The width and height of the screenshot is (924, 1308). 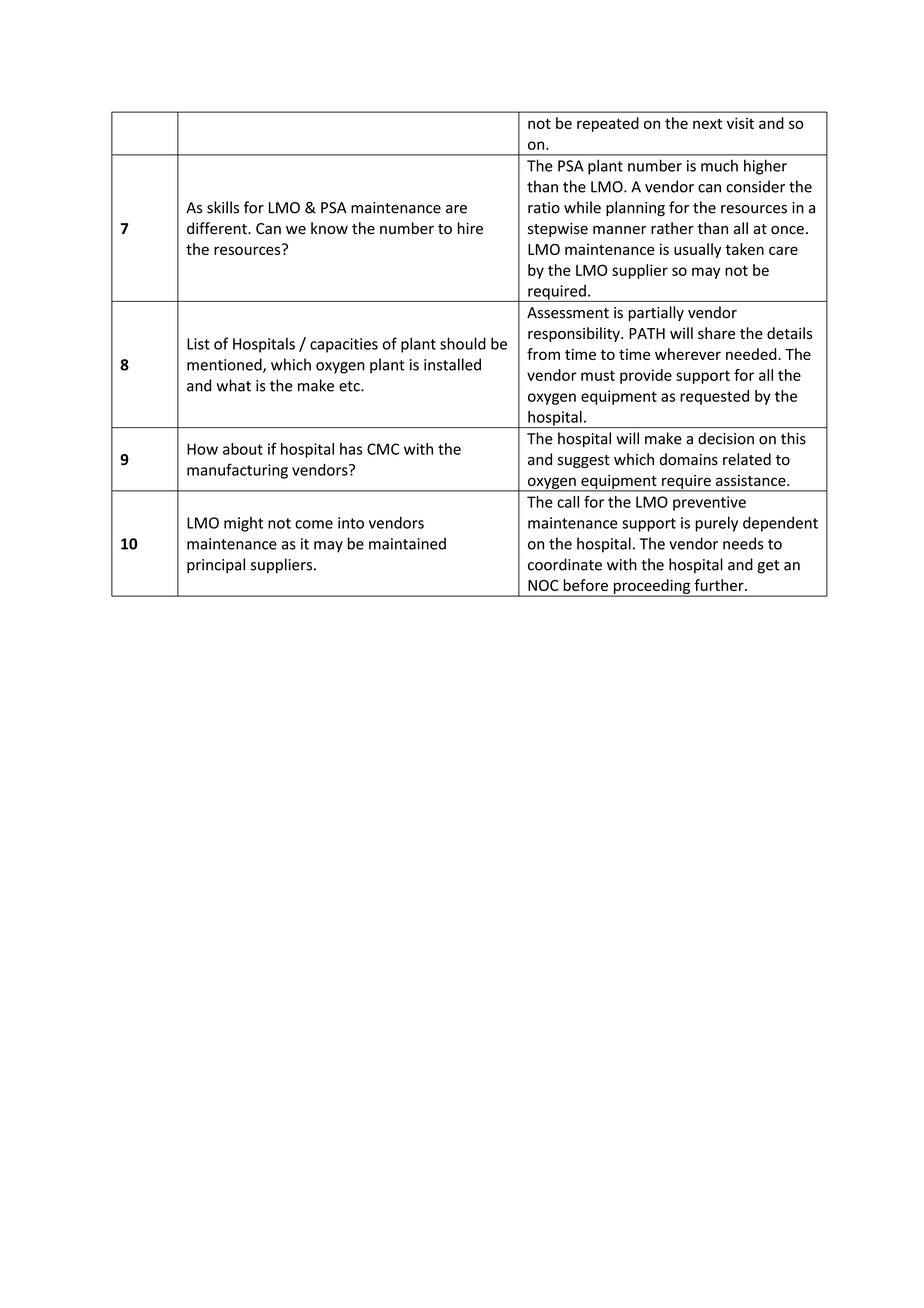 I want to click on principal, so click(x=216, y=566).
